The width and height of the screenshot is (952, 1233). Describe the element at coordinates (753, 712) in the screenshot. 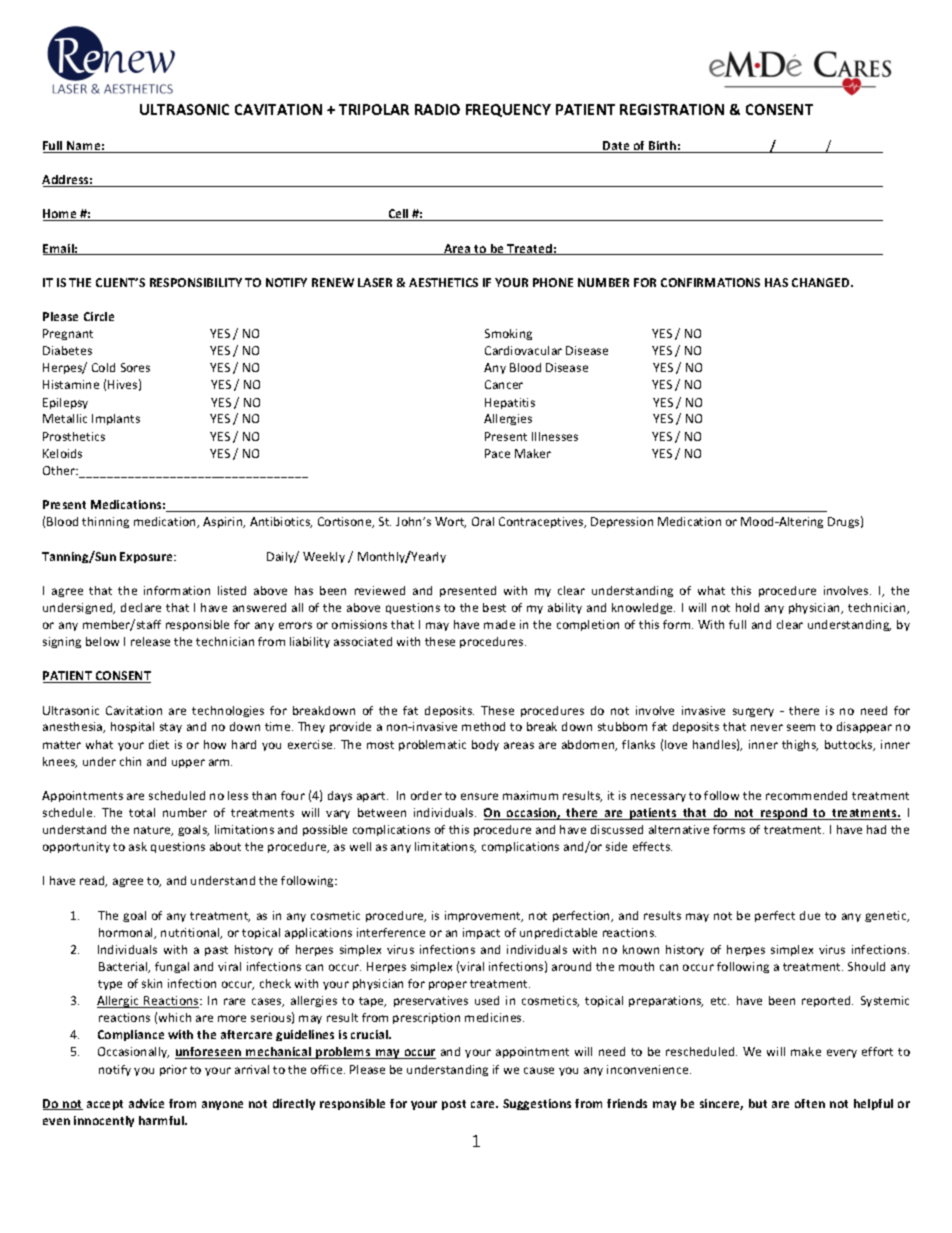

I see `surgery` at that location.
